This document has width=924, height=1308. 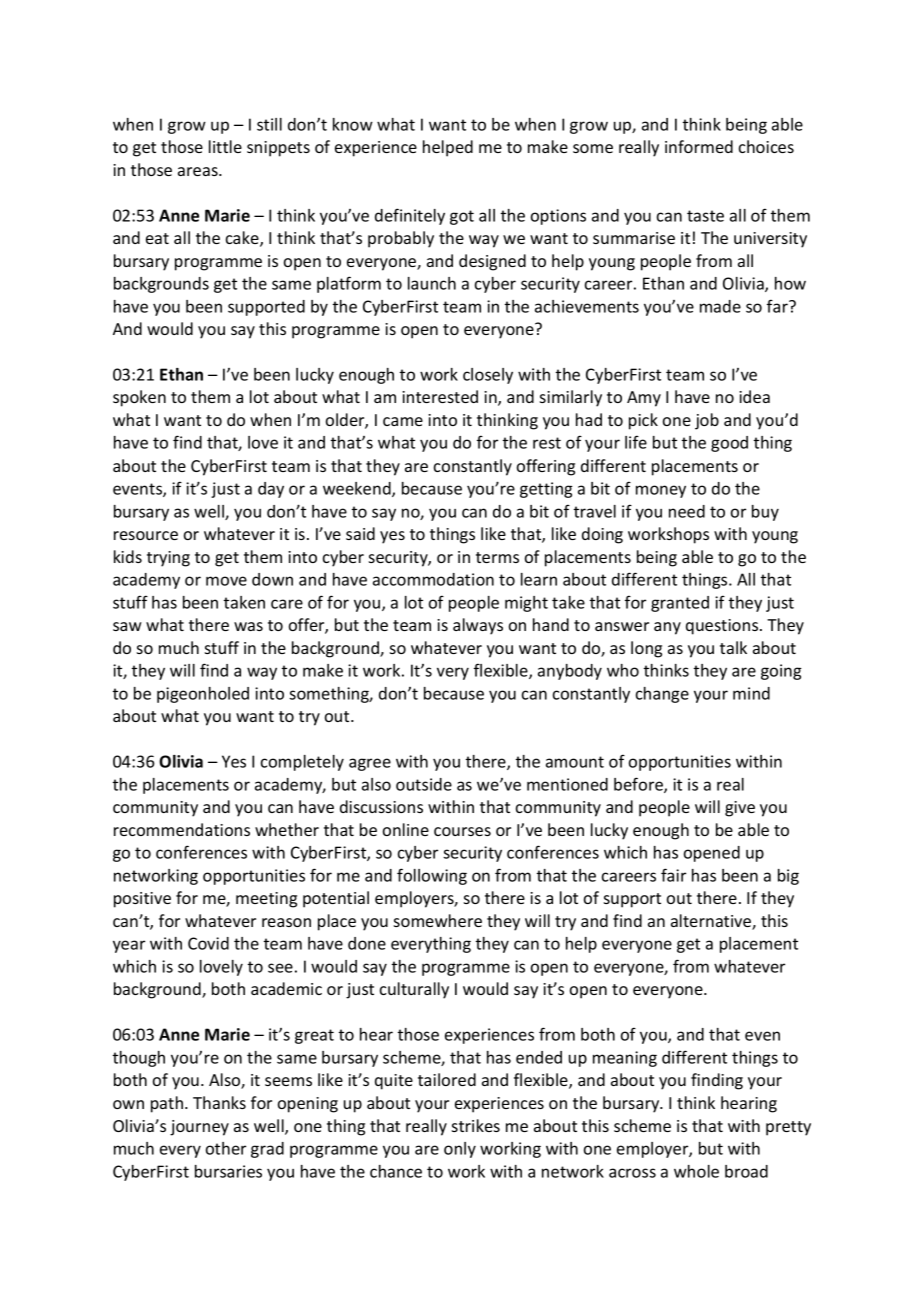 I want to click on closely, so click(x=488, y=376).
